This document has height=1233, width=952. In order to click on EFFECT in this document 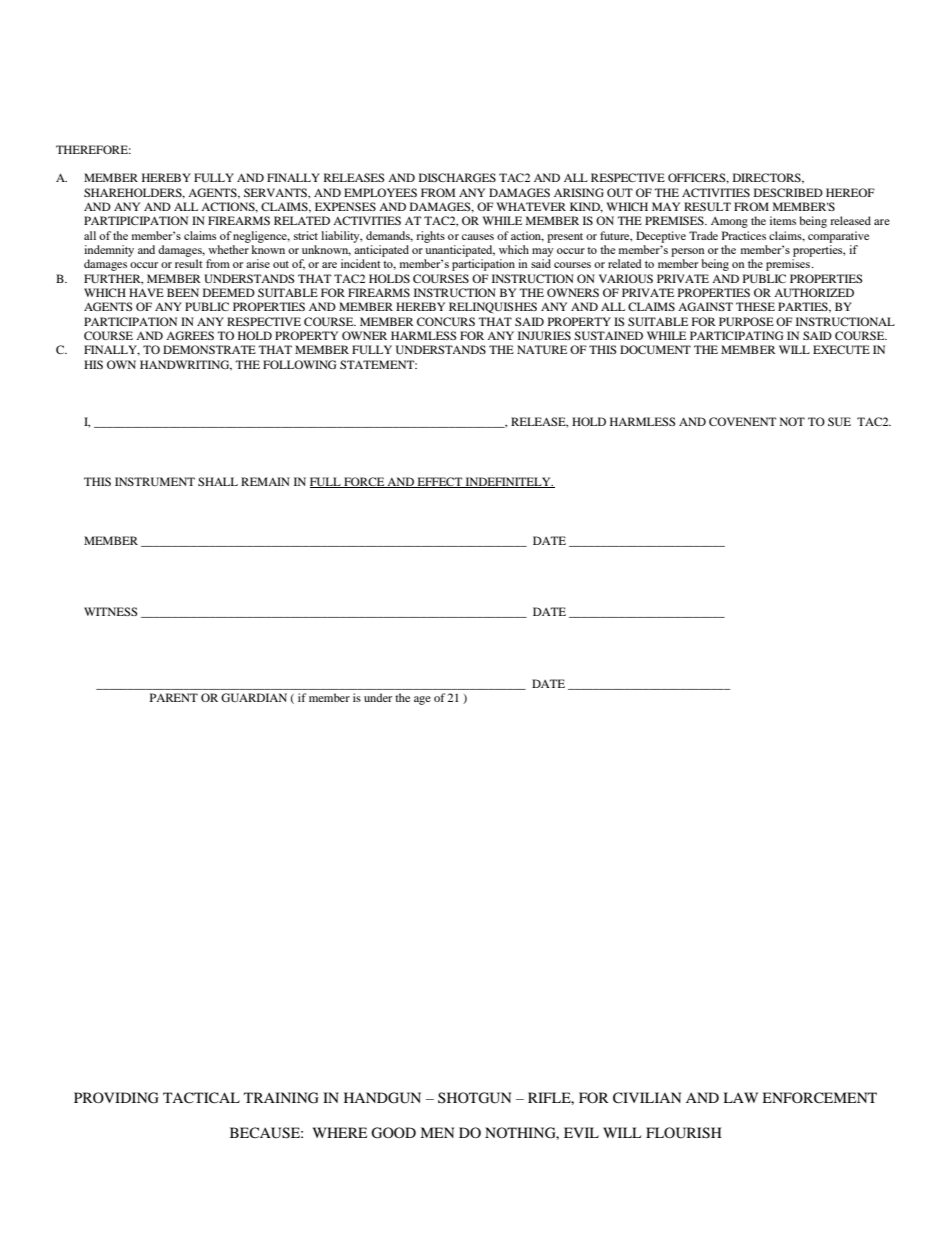, I will do `click(439, 482)`.
